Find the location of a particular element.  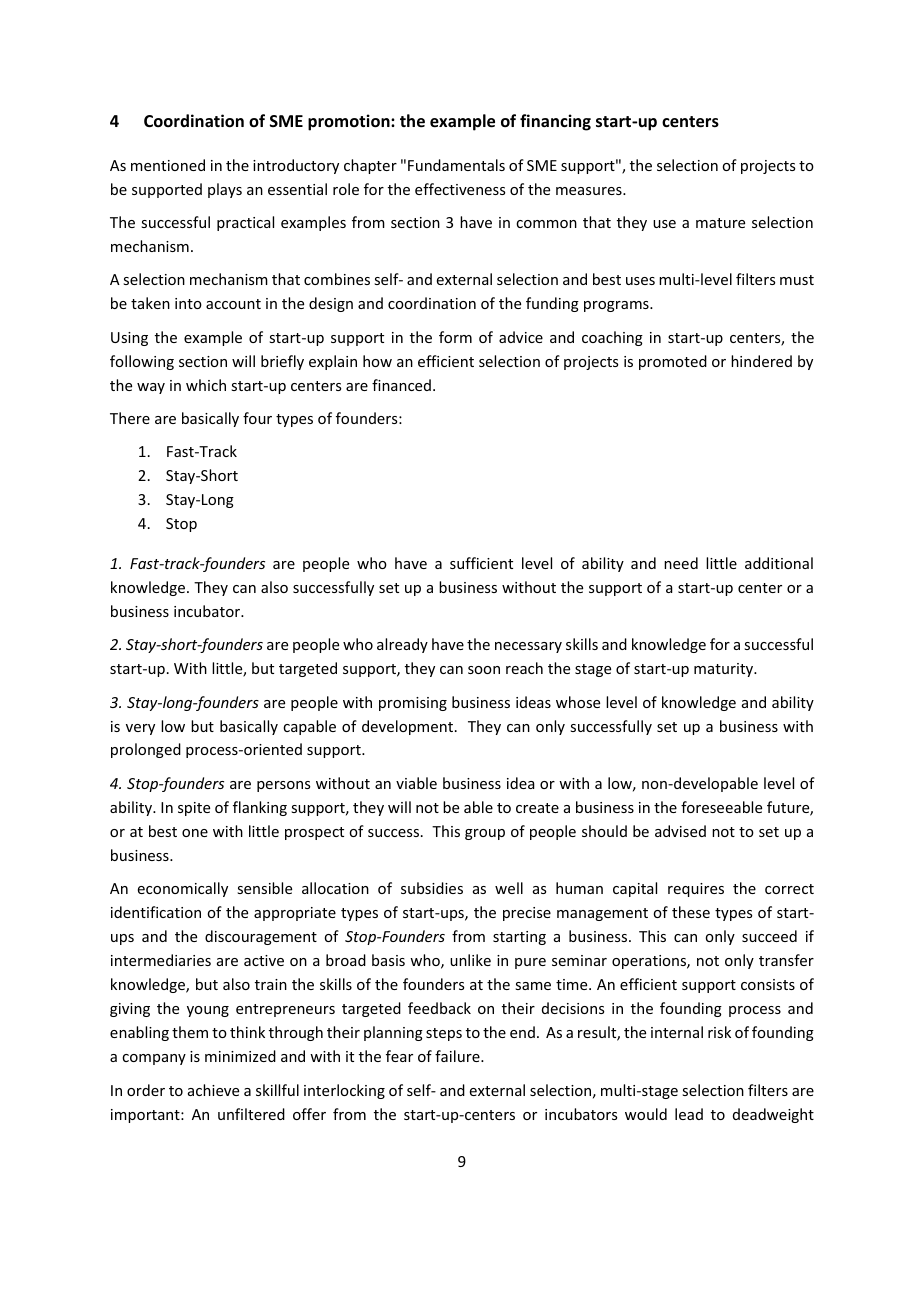

very is located at coordinates (140, 729).
